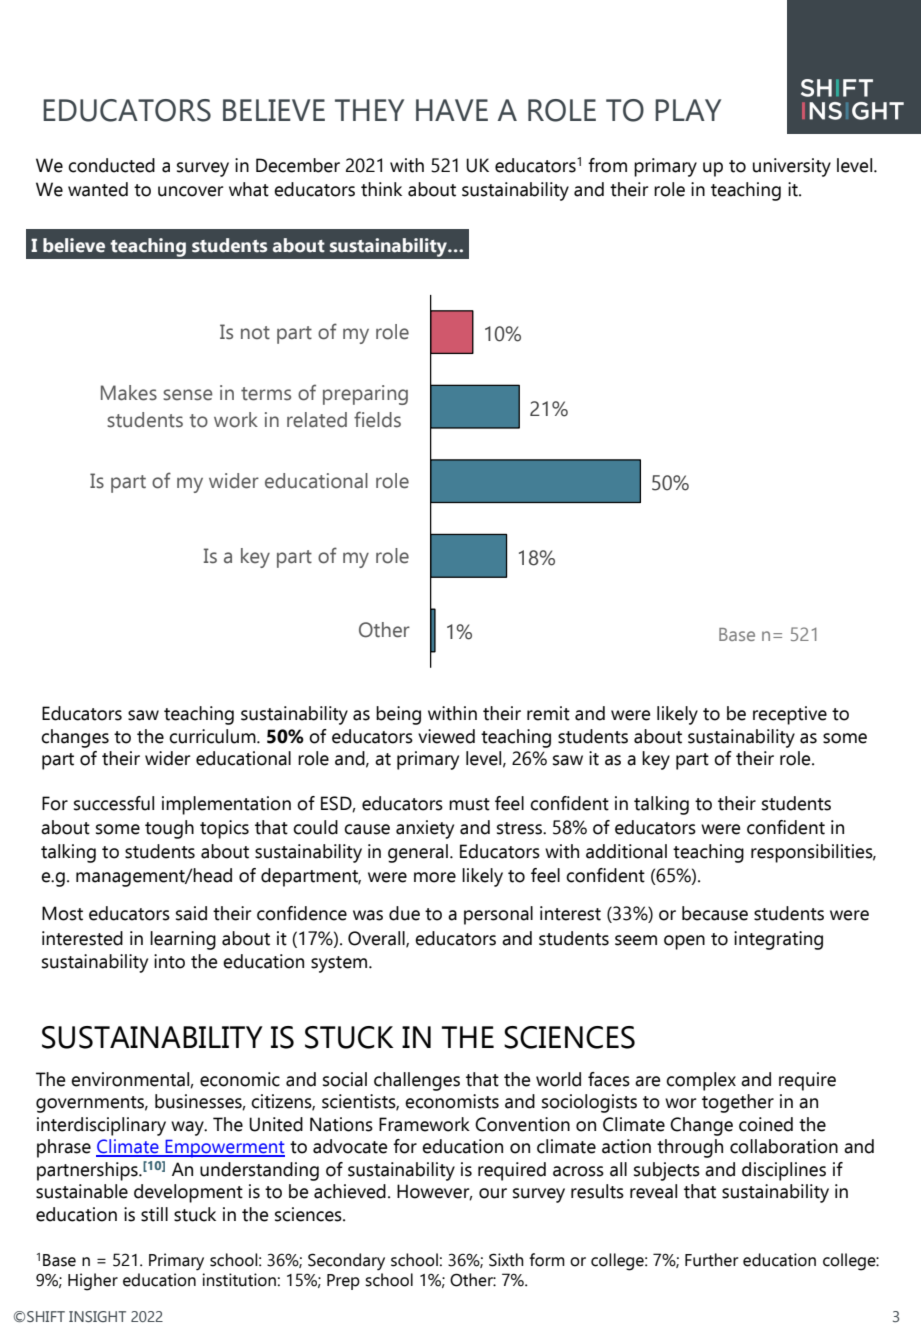 The width and height of the screenshot is (921, 1331). I want to click on university, so click(792, 167).
